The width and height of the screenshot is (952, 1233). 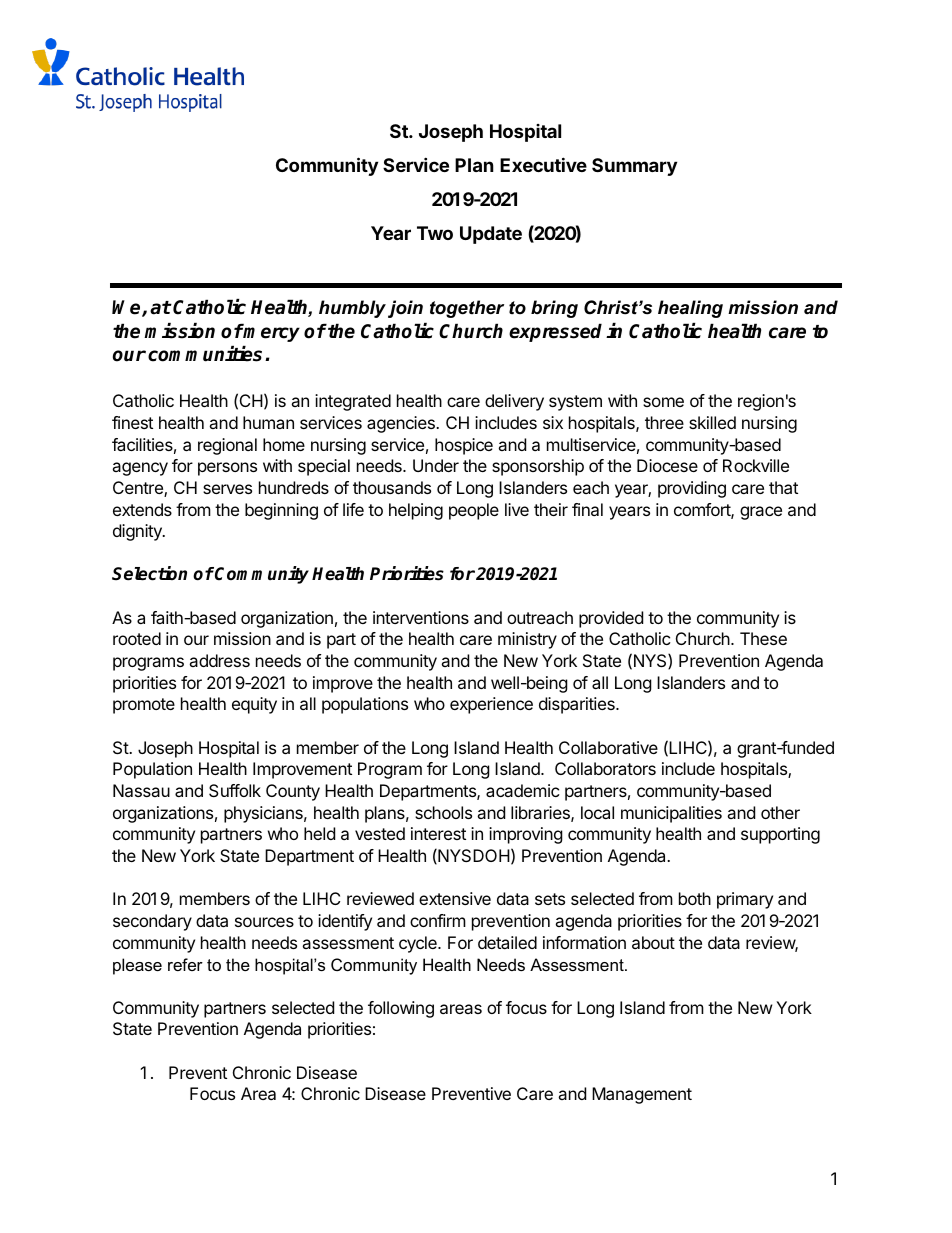 I want to click on dignity, so click(x=138, y=532).
